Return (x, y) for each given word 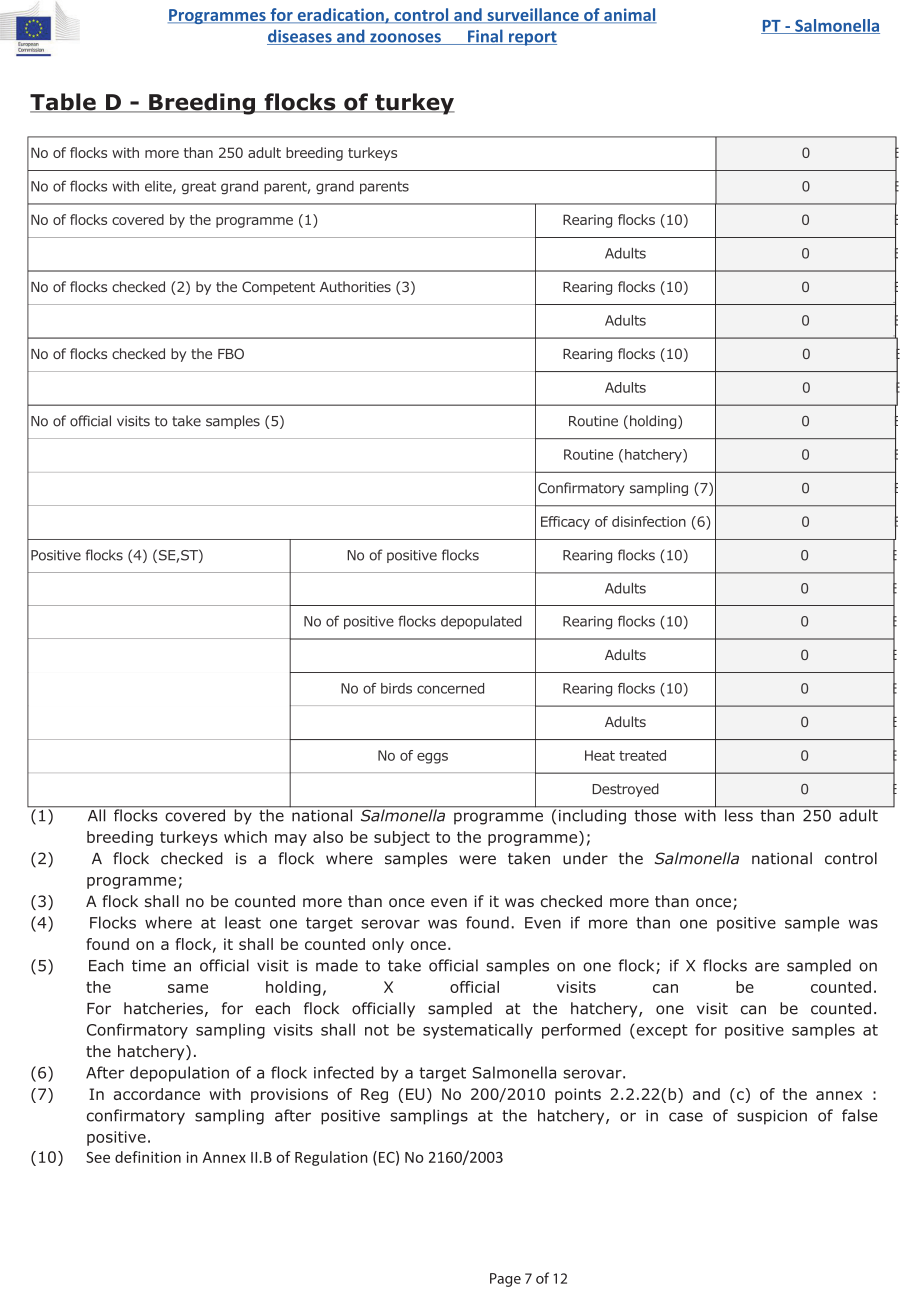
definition (148, 1157)
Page (505, 1280)
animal (629, 15)
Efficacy (565, 523)
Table (64, 103)
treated (642, 755)
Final (485, 37)
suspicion (772, 1117)
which (245, 837)
